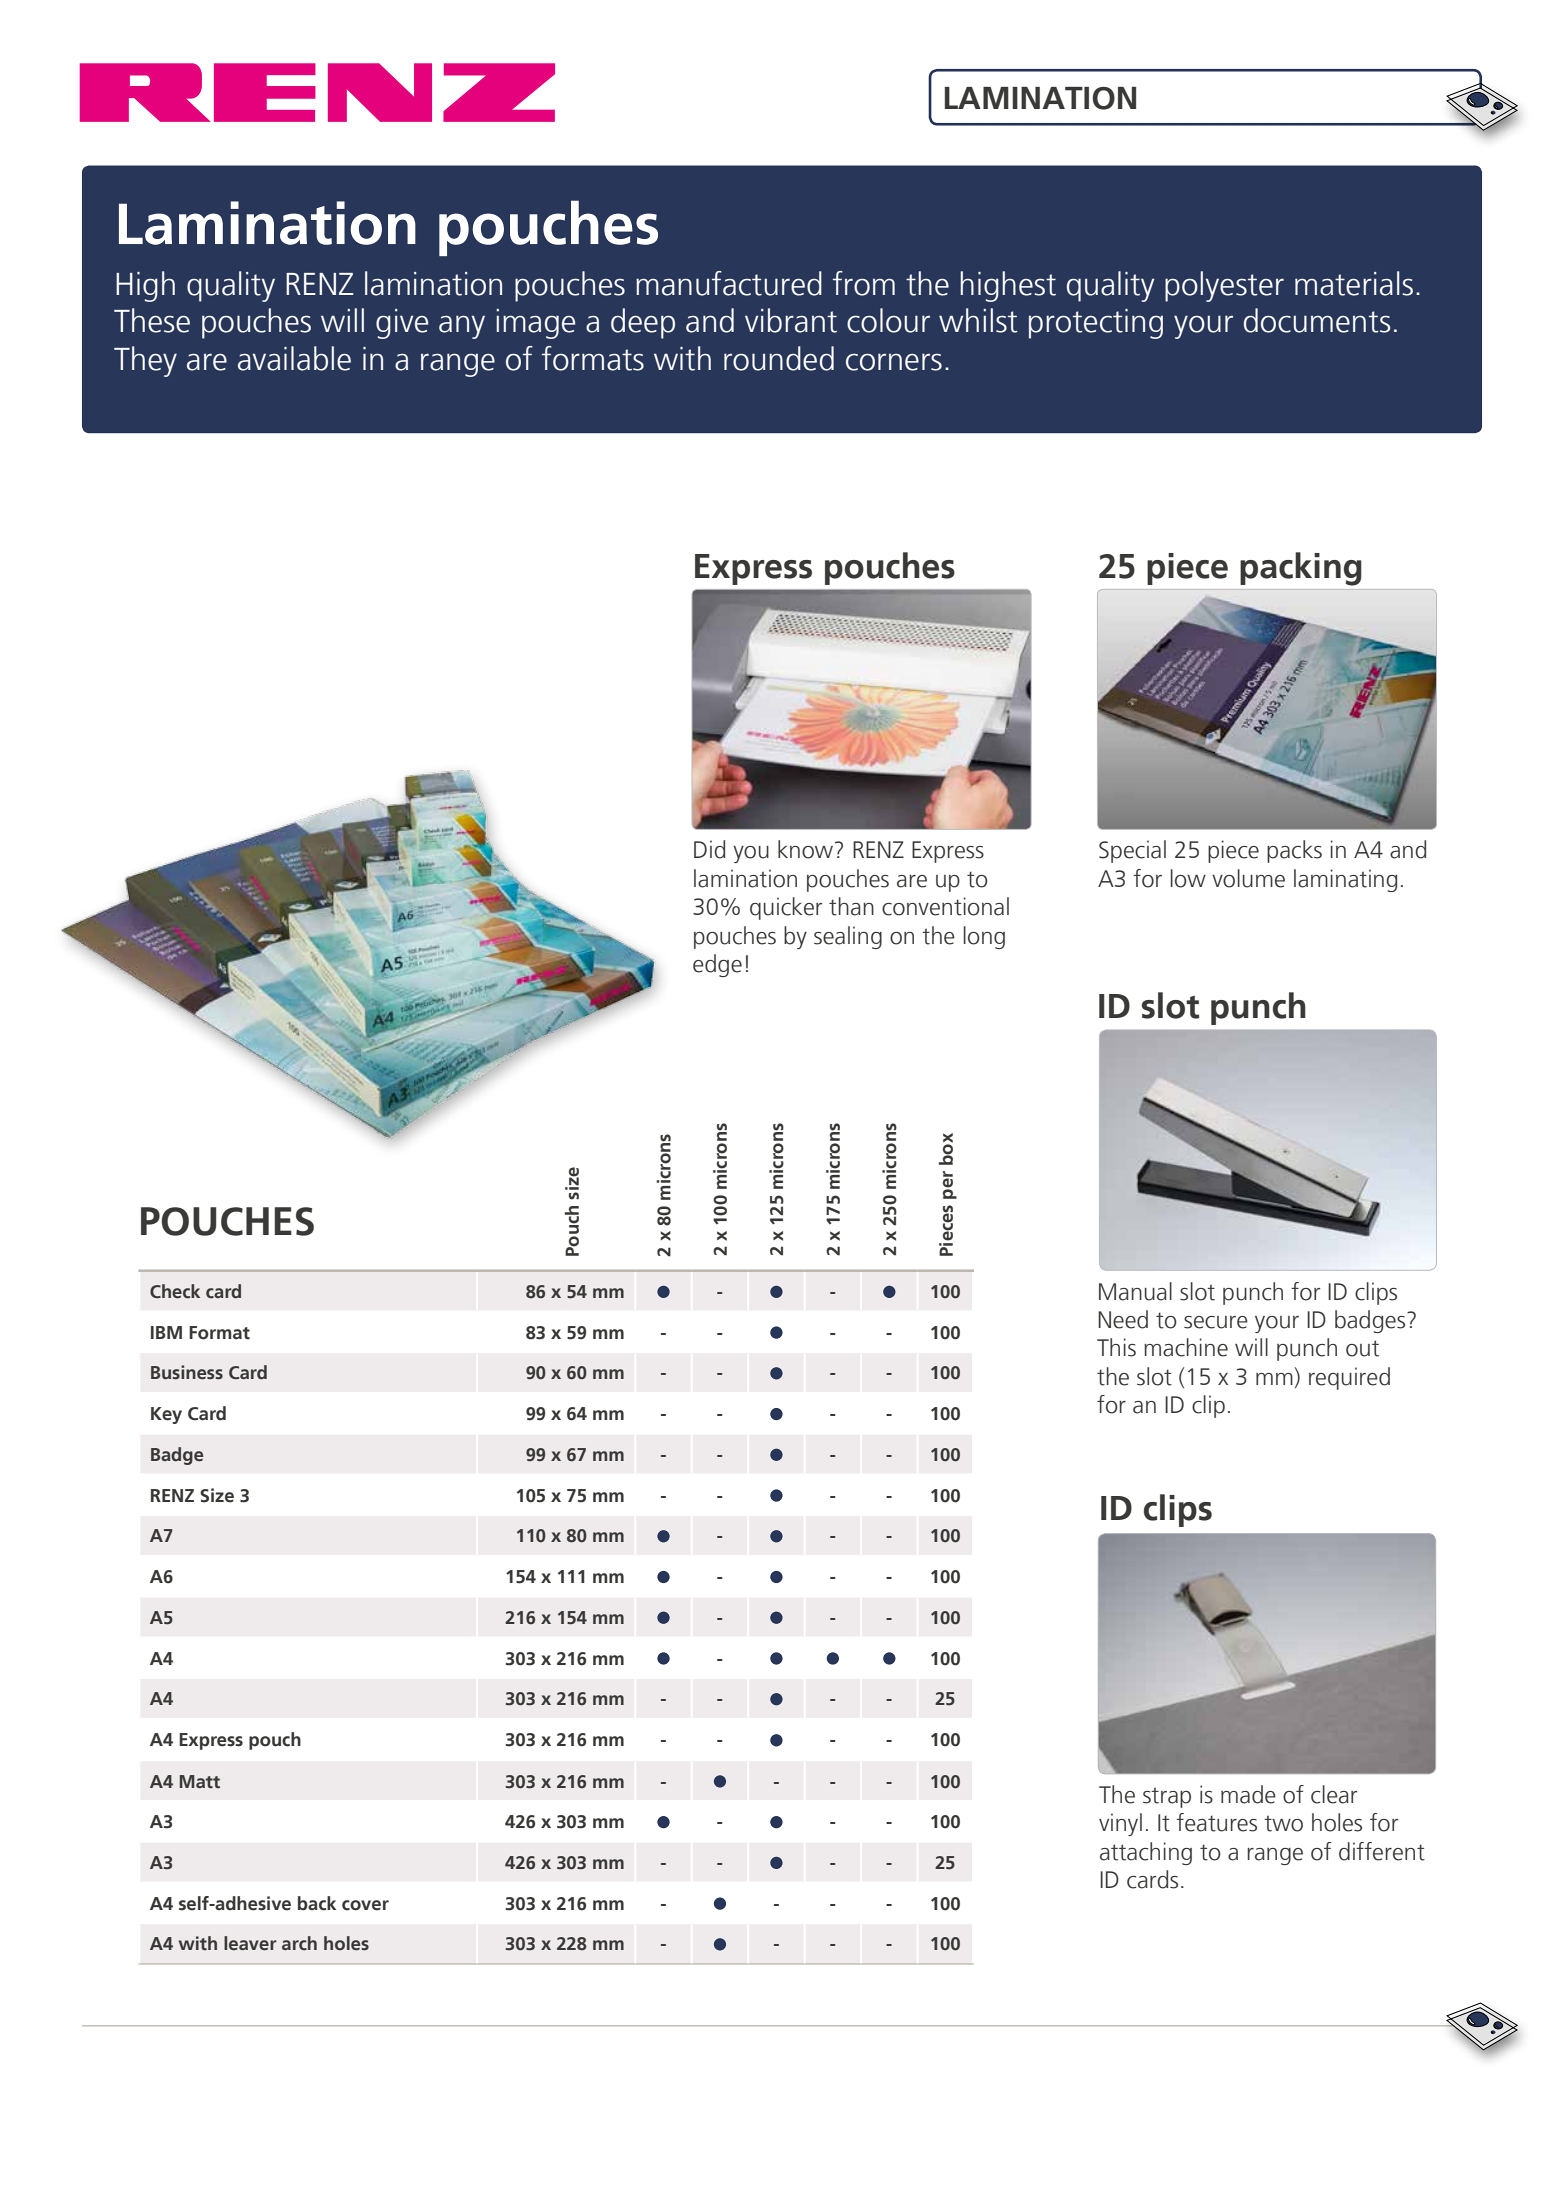 The width and height of the screenshot is (1564, 2212). I want to click on back, so click(317, 1903).
